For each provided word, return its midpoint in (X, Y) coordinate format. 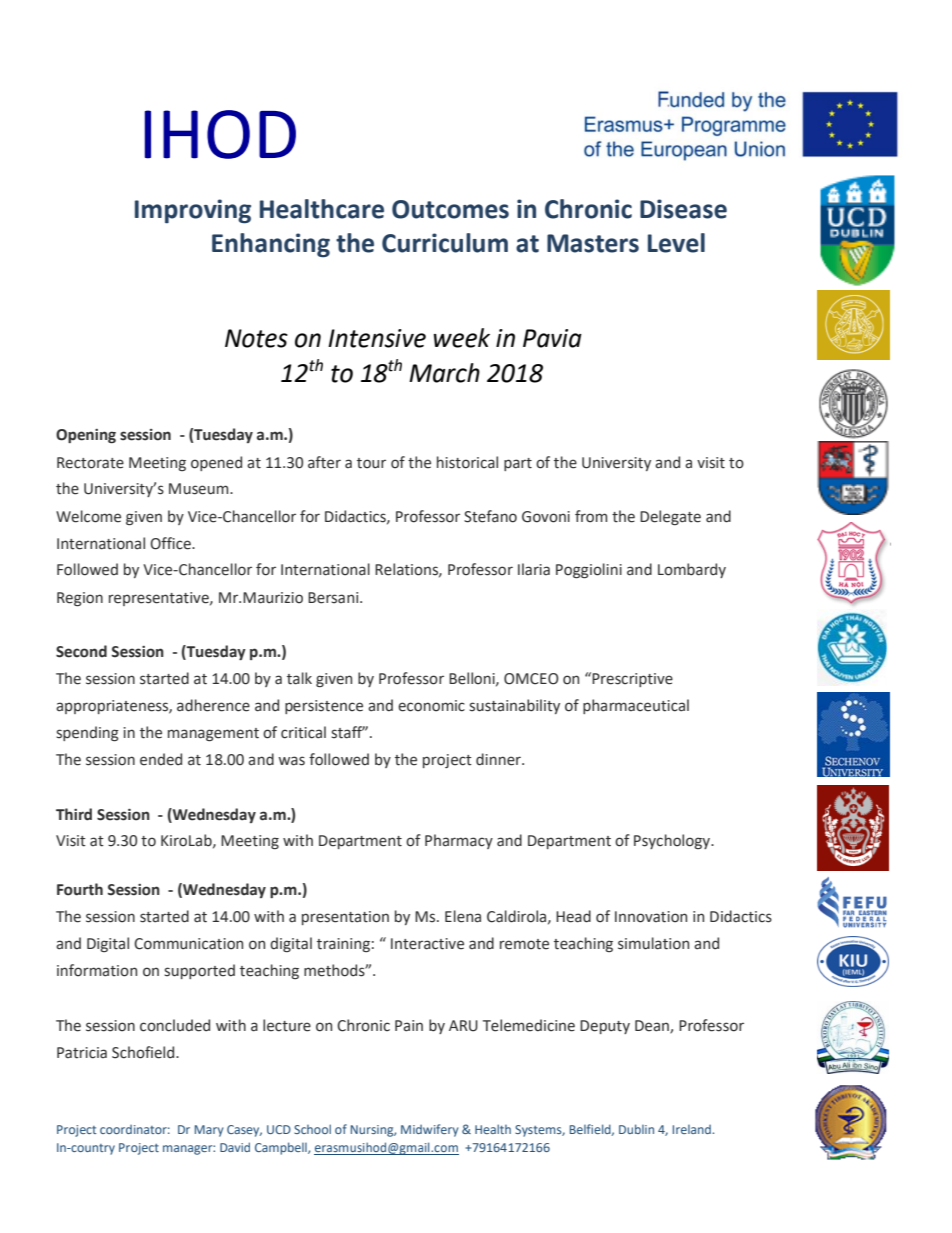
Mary (209, 1131)
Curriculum (445, 243)
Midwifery (429, 1130)
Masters (593, 243)
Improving (193, 211)
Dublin (636, 1129)
